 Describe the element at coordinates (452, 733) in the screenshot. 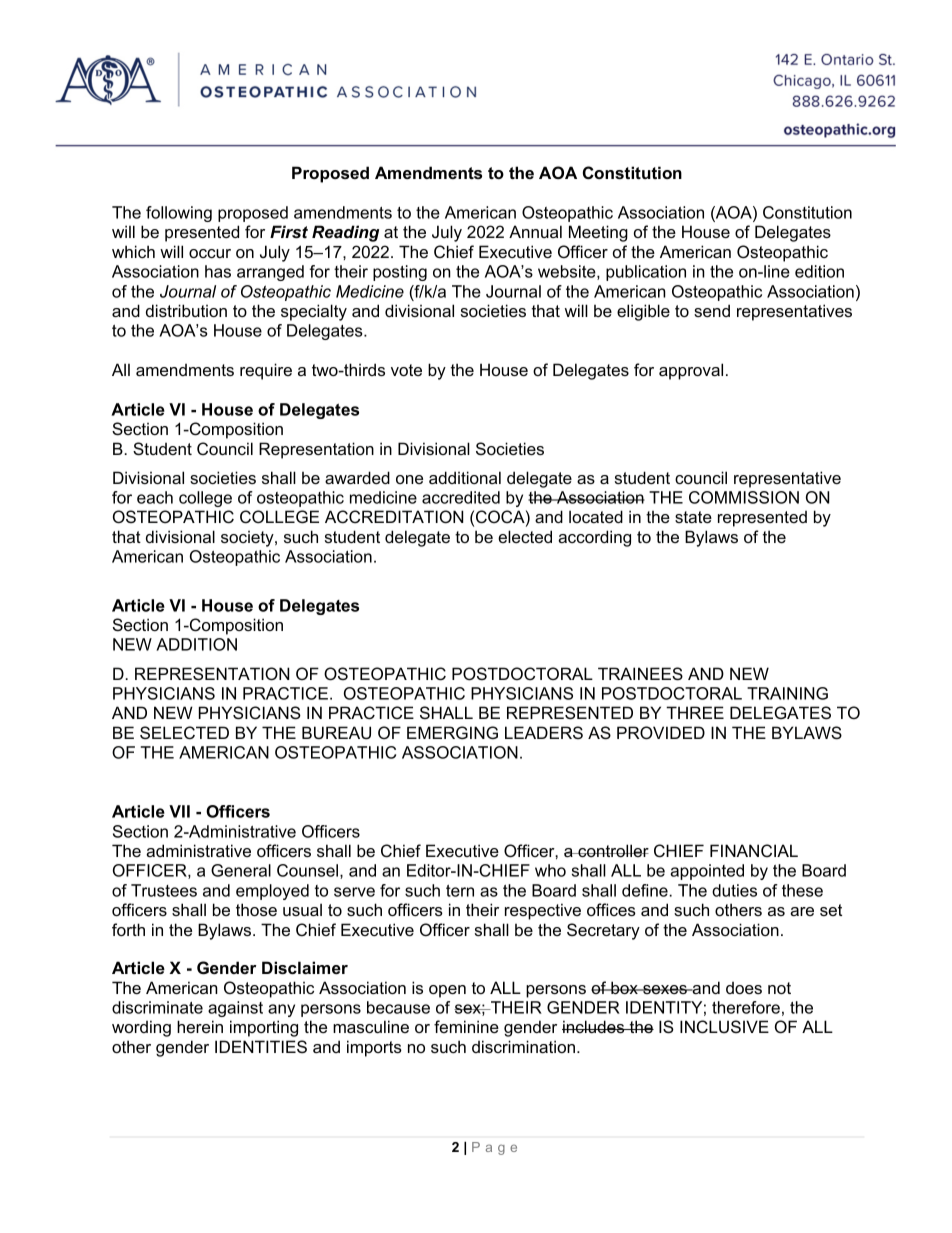

I see `EMERGING` at that location.
